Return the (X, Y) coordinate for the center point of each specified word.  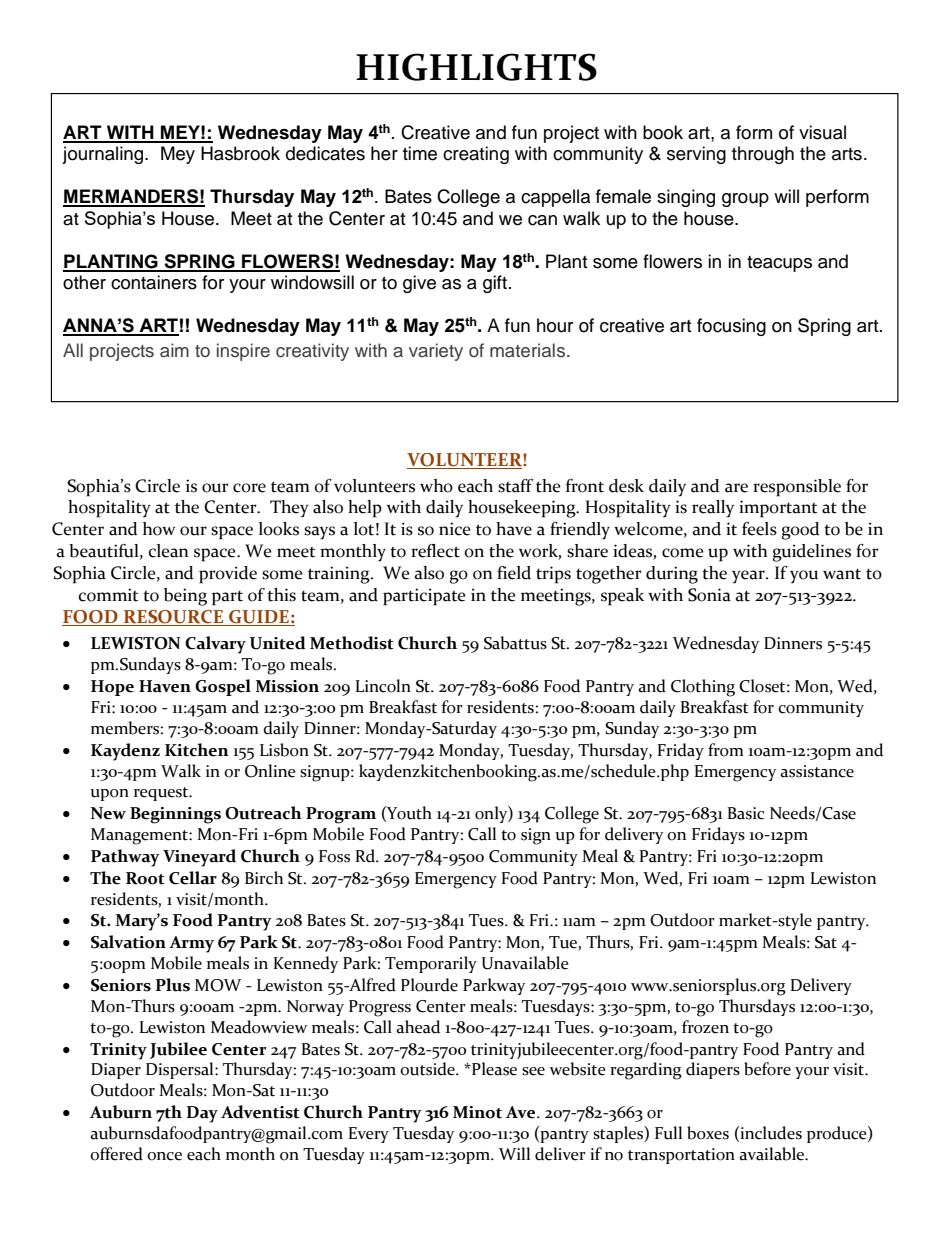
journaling (104, 155)
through (763, 155)
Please (493, 1069)
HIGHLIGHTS (476, 67)
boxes (708, 1133)
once (164, 1156)
